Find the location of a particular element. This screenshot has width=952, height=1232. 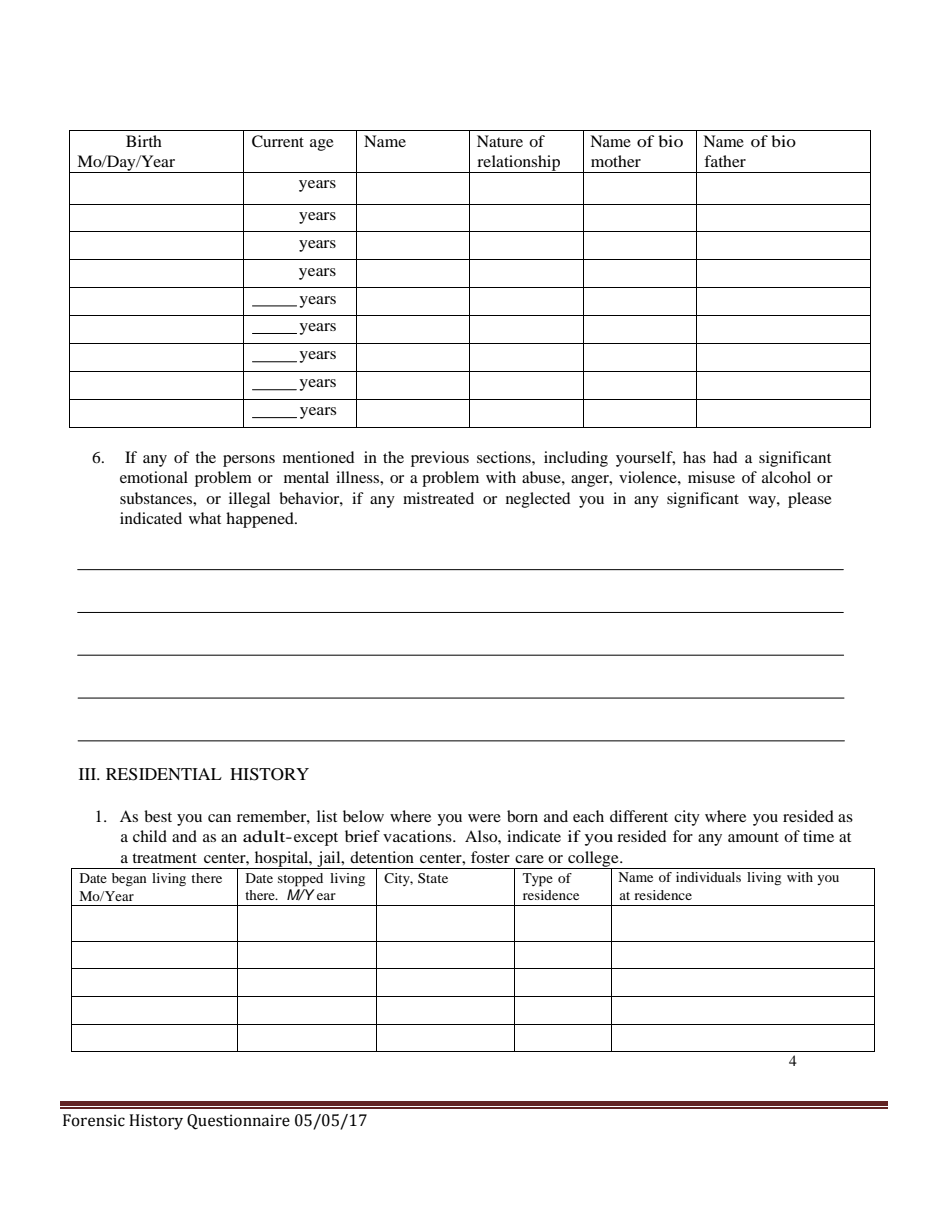

misuse is located at coordinates (711, 477).
